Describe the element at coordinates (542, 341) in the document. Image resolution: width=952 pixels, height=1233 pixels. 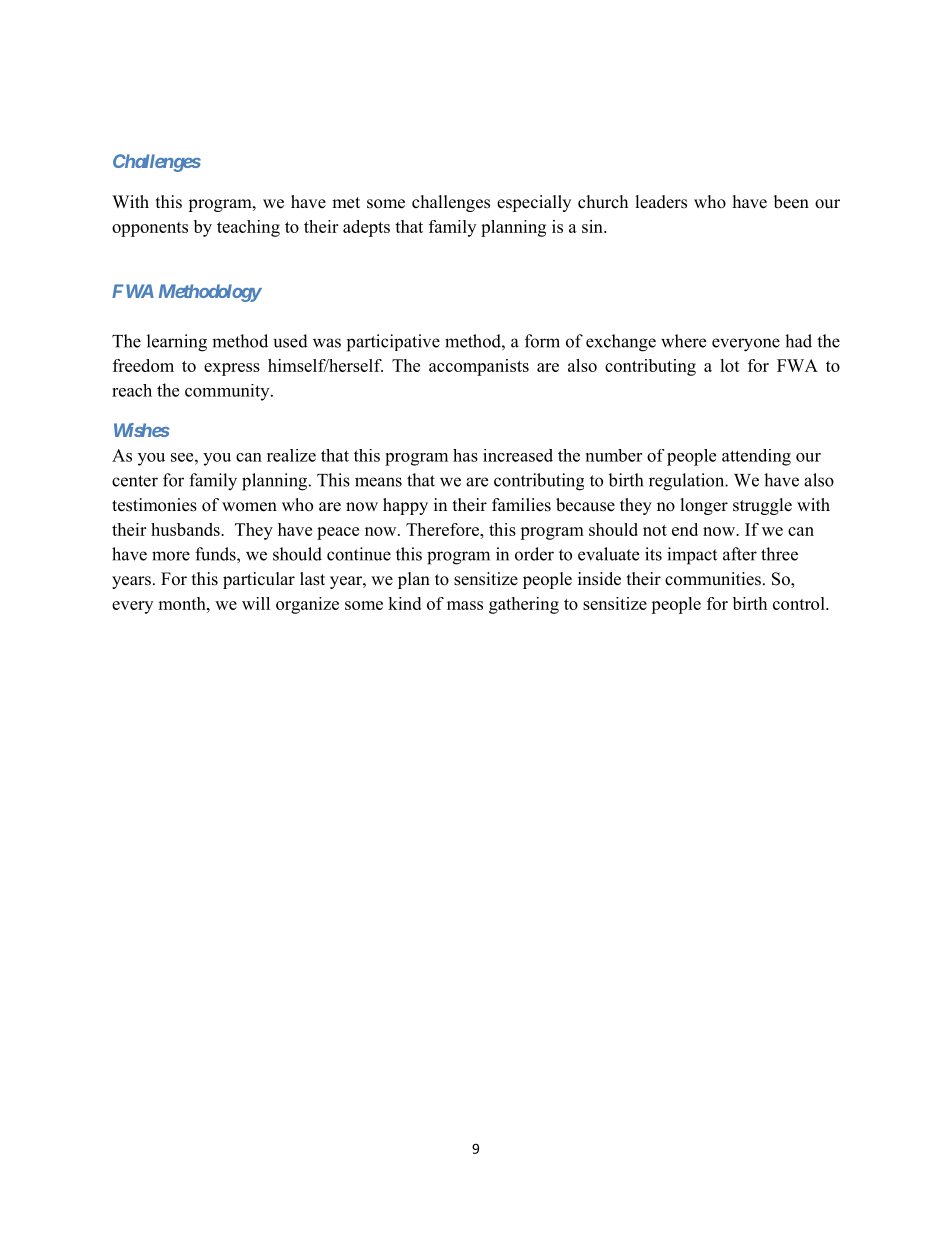
I see `form` at that location.
